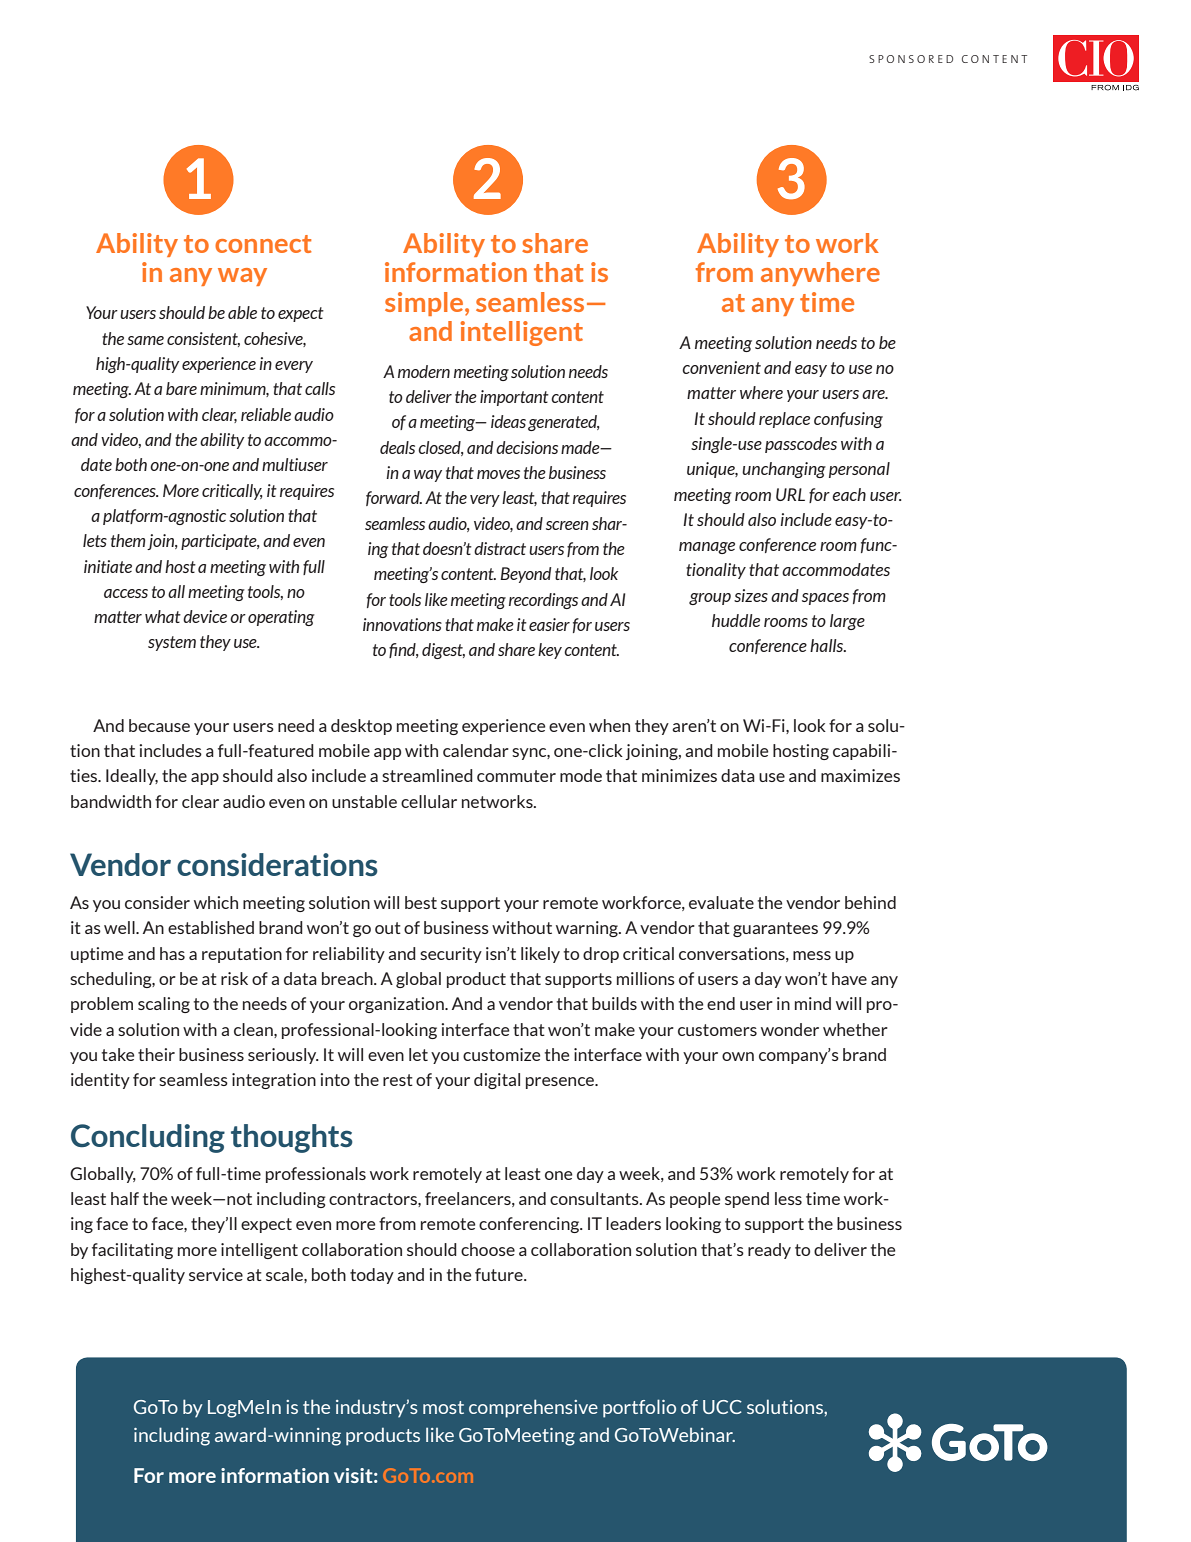 This document has width=1191, height=1542. Describe the element at coordinates (911, 59) in the document. I see `SPONSORED` at that location.
